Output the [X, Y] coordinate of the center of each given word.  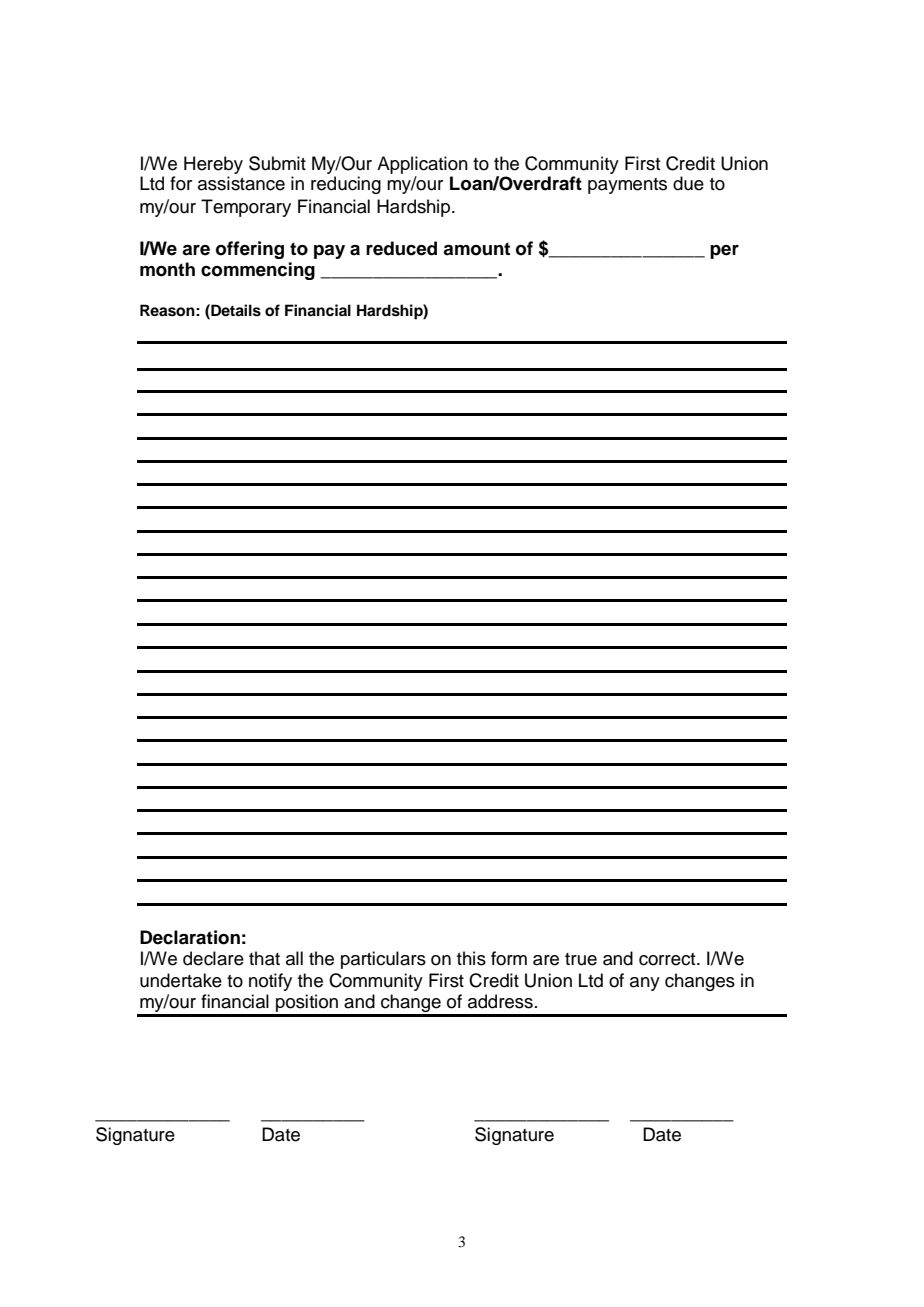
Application [422, 165]
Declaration [190, 937]
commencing [258, 271]
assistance [241, 183]
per [724, 252]
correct [668, 959]
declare [213, 958]
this [471, 958]
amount [476, 249]
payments [627, 186]
